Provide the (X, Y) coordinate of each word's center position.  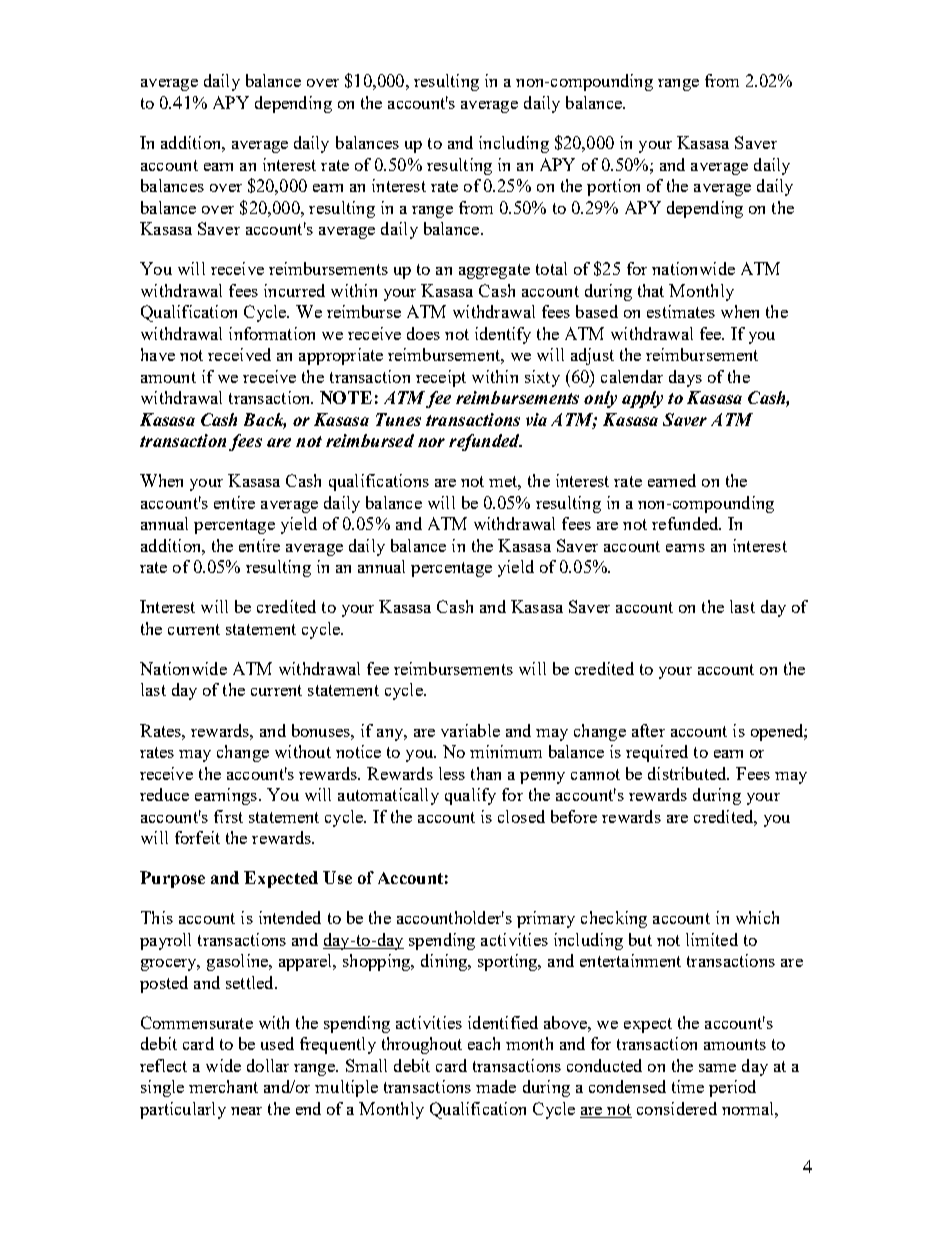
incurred (294, 290)
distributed (688, 773)
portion (613, 187)
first (228, 816)
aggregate (494, 271)
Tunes (398, 419)
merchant (223, 1086)
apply (642, 399)
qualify (470, 796)
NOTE (346, 397)
